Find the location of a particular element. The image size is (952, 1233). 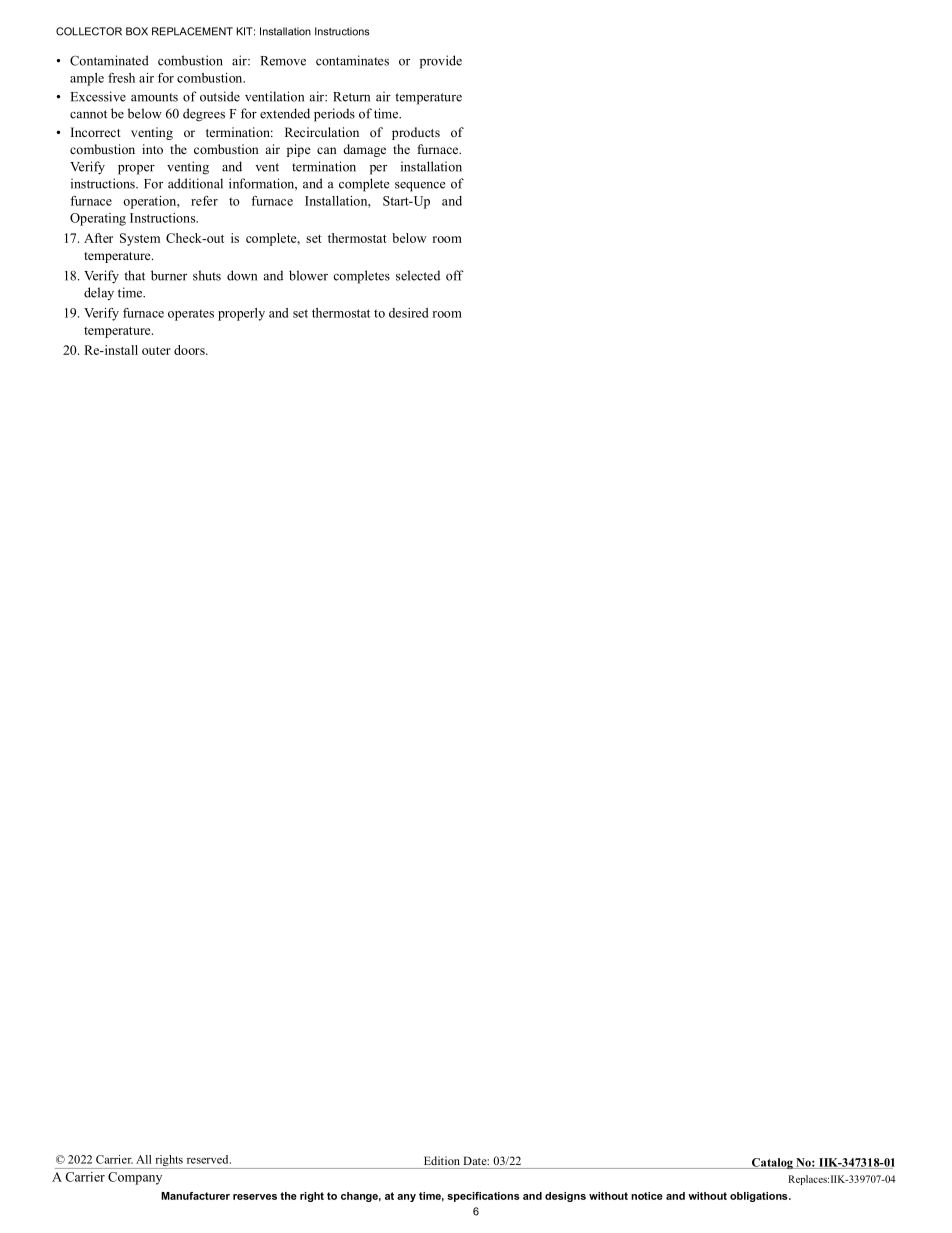

blower is located at coordinates (308, 275).
